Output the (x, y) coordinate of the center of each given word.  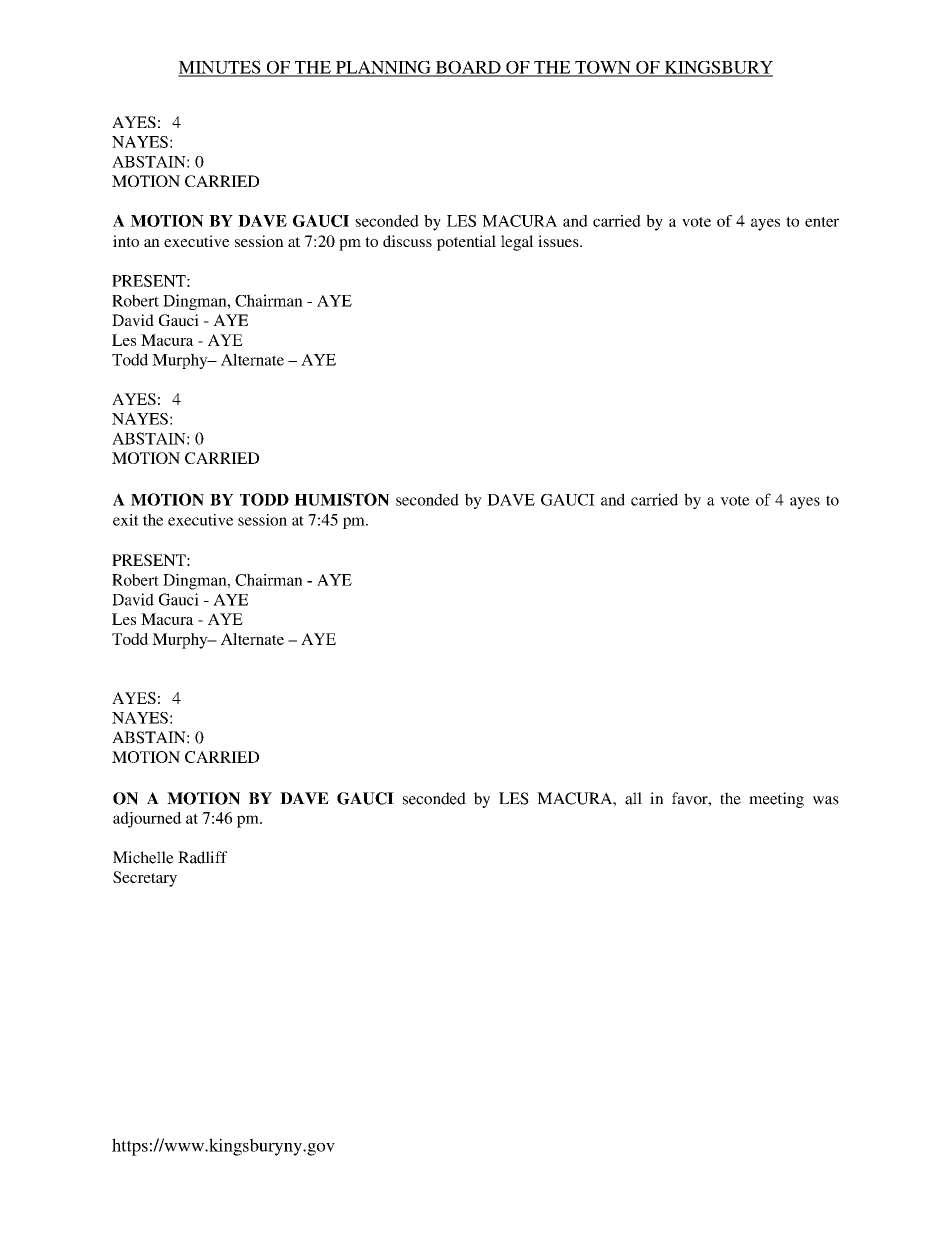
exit (126, 520)
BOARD (468, 68)
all (633, 798)
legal (517, 243)
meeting (776, 800)
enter (822, 222)
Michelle (143, 857)
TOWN (603, 68)
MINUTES (220, 68)
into (126, 241)
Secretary (145, 879)
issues (559, 241)
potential (466, 243)
